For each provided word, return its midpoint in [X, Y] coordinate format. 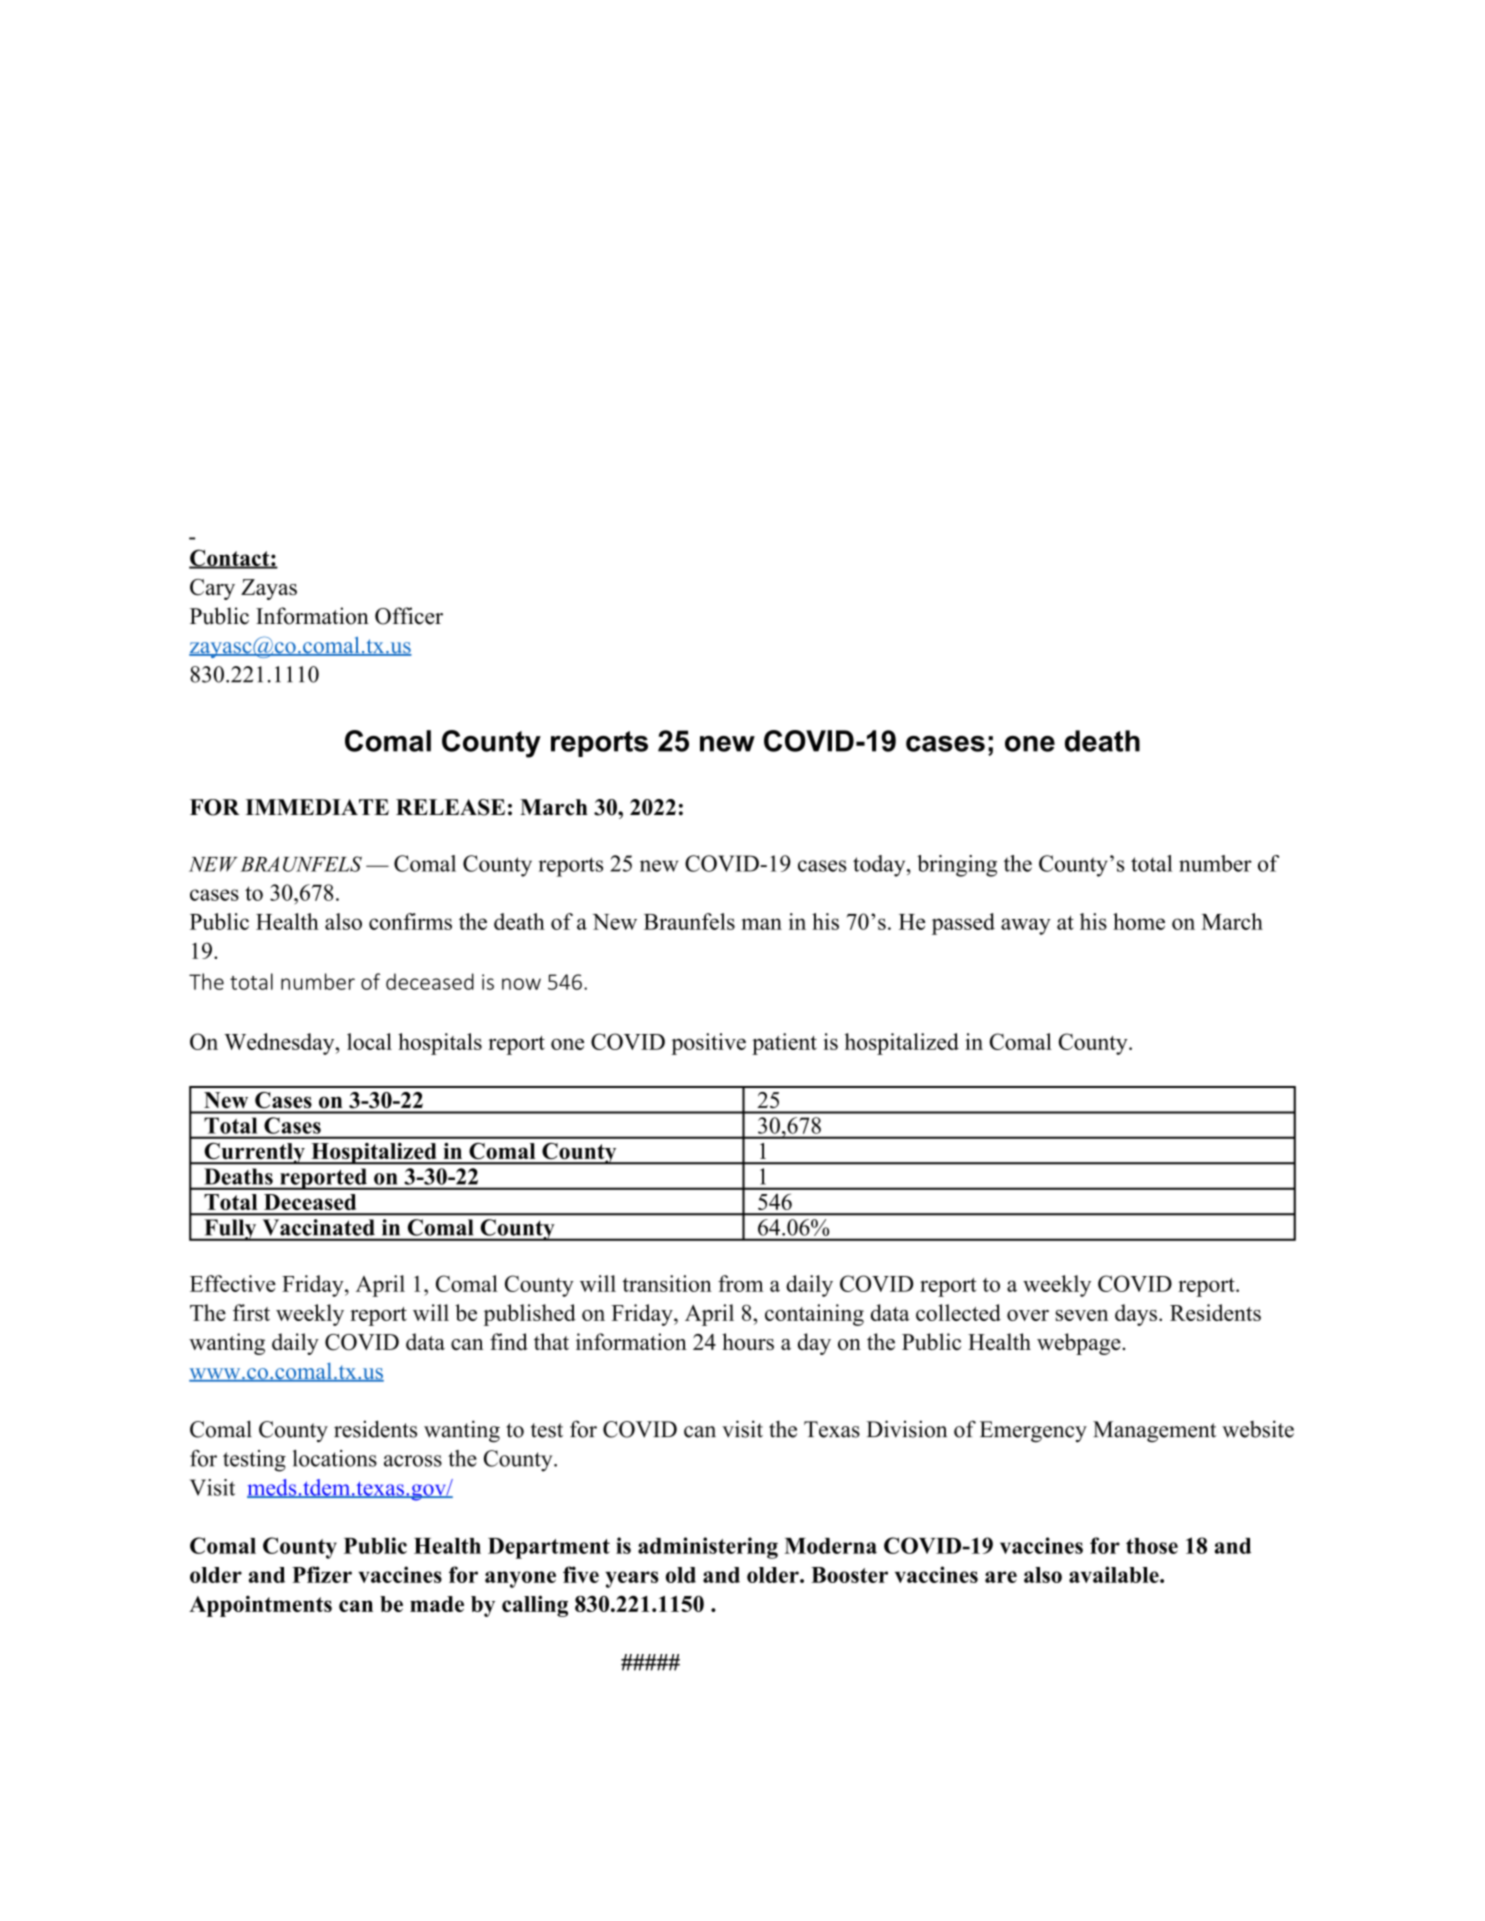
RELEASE [450, 807]
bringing [957, 866]
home [1139, 921]
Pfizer [322, 1574]
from [741, 1283]
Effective [233, 1283]
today [880, 866]
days [1136, 1315]
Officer [409, 616]
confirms [410, 921]
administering [708, 1548]
